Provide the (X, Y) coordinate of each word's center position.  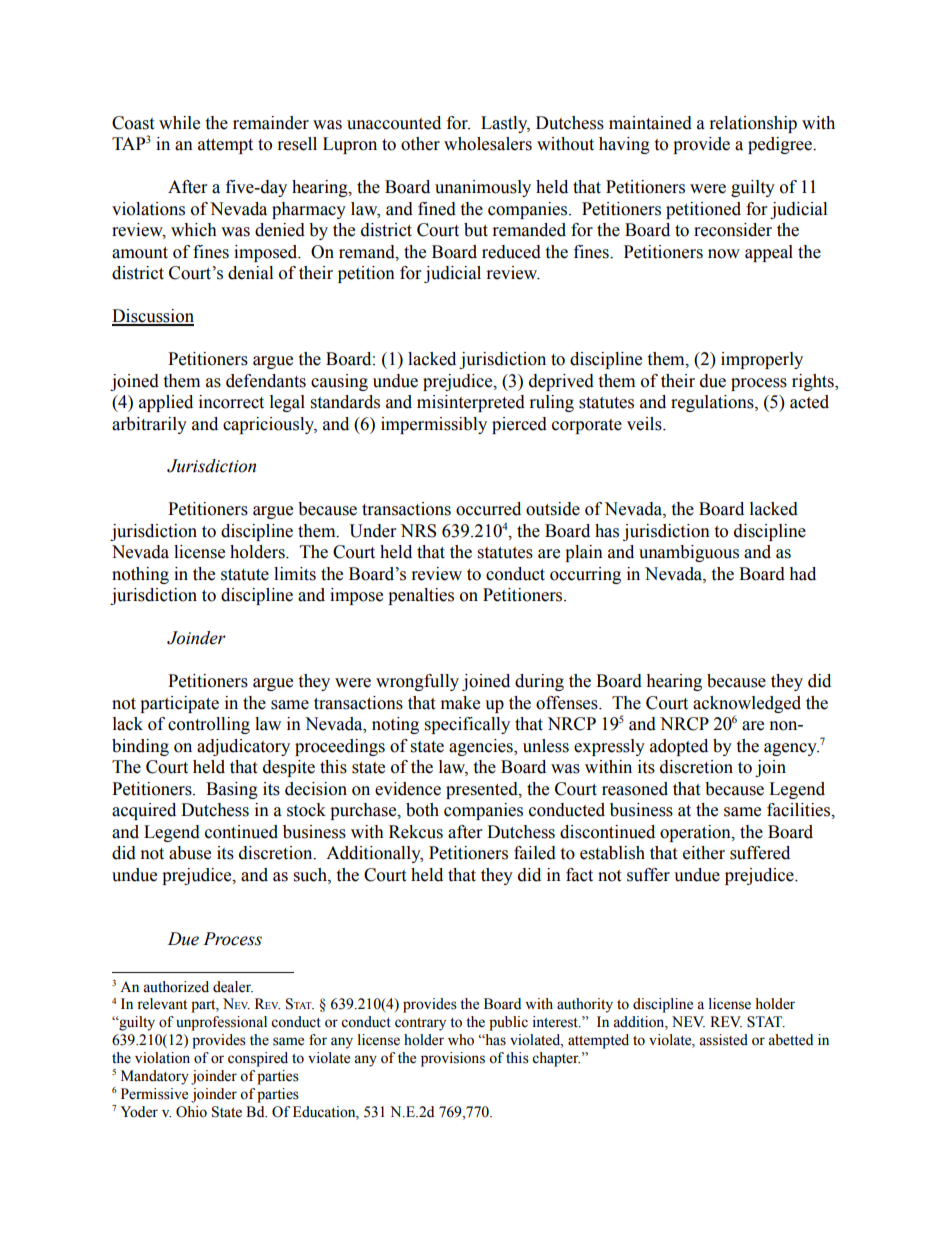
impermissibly (434, 425)
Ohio (191, 1112)
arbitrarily (149, 425)
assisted (723, 1040)
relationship (753, 124)
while (179, 123)
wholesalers (488, 144)
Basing (232, 790)
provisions (453, 1059)
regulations (713, 403)
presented (483, 790)
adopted (679, 747)
